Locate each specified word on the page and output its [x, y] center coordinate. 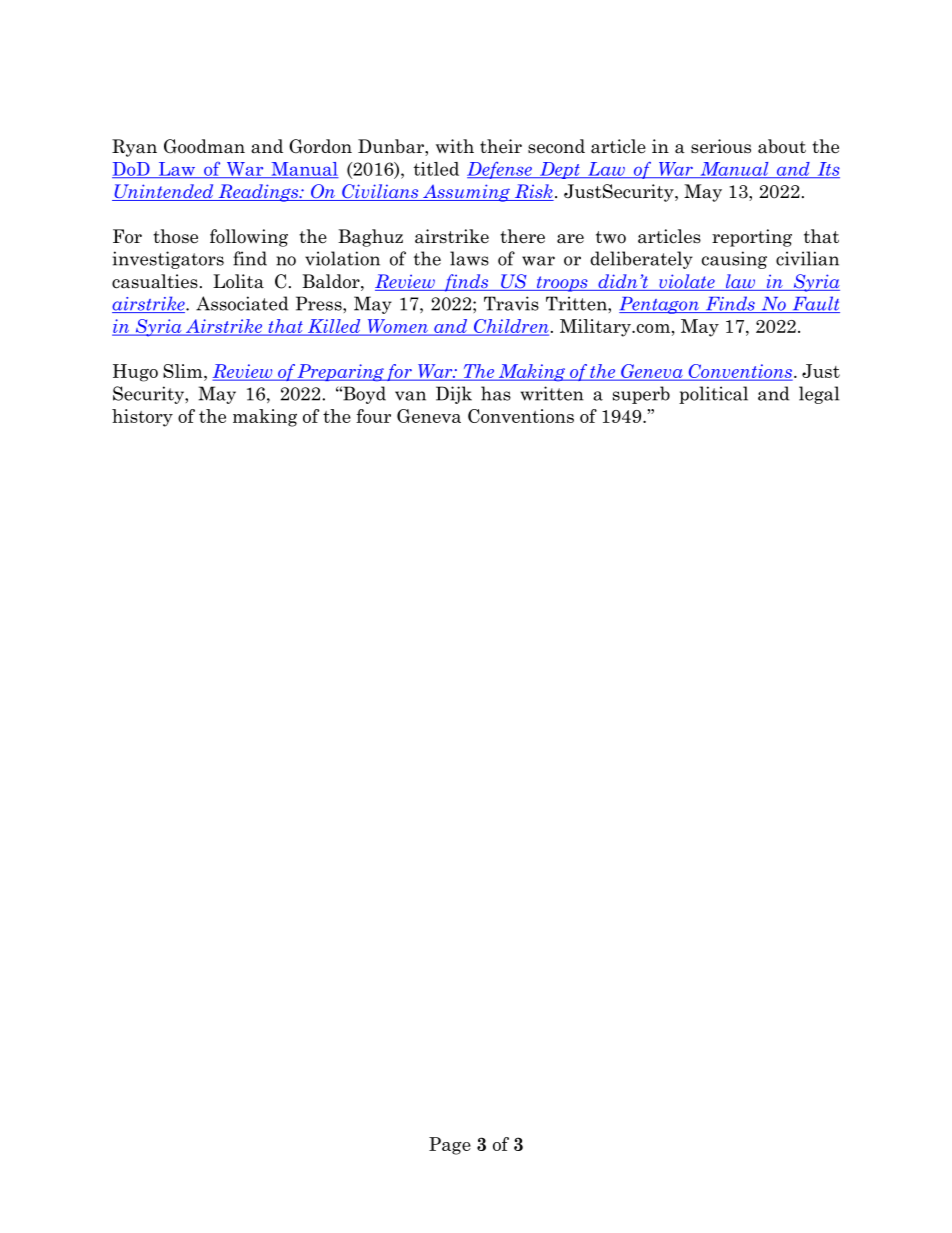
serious [721, 146]
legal [819, 395]
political [713, 395]
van [410, 396]
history [142, 418]
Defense [500, 170]
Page [450, 1146]
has [496, 393]
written [552, 393]
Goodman [204, 146]
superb [641, 395]
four [373, 416]
